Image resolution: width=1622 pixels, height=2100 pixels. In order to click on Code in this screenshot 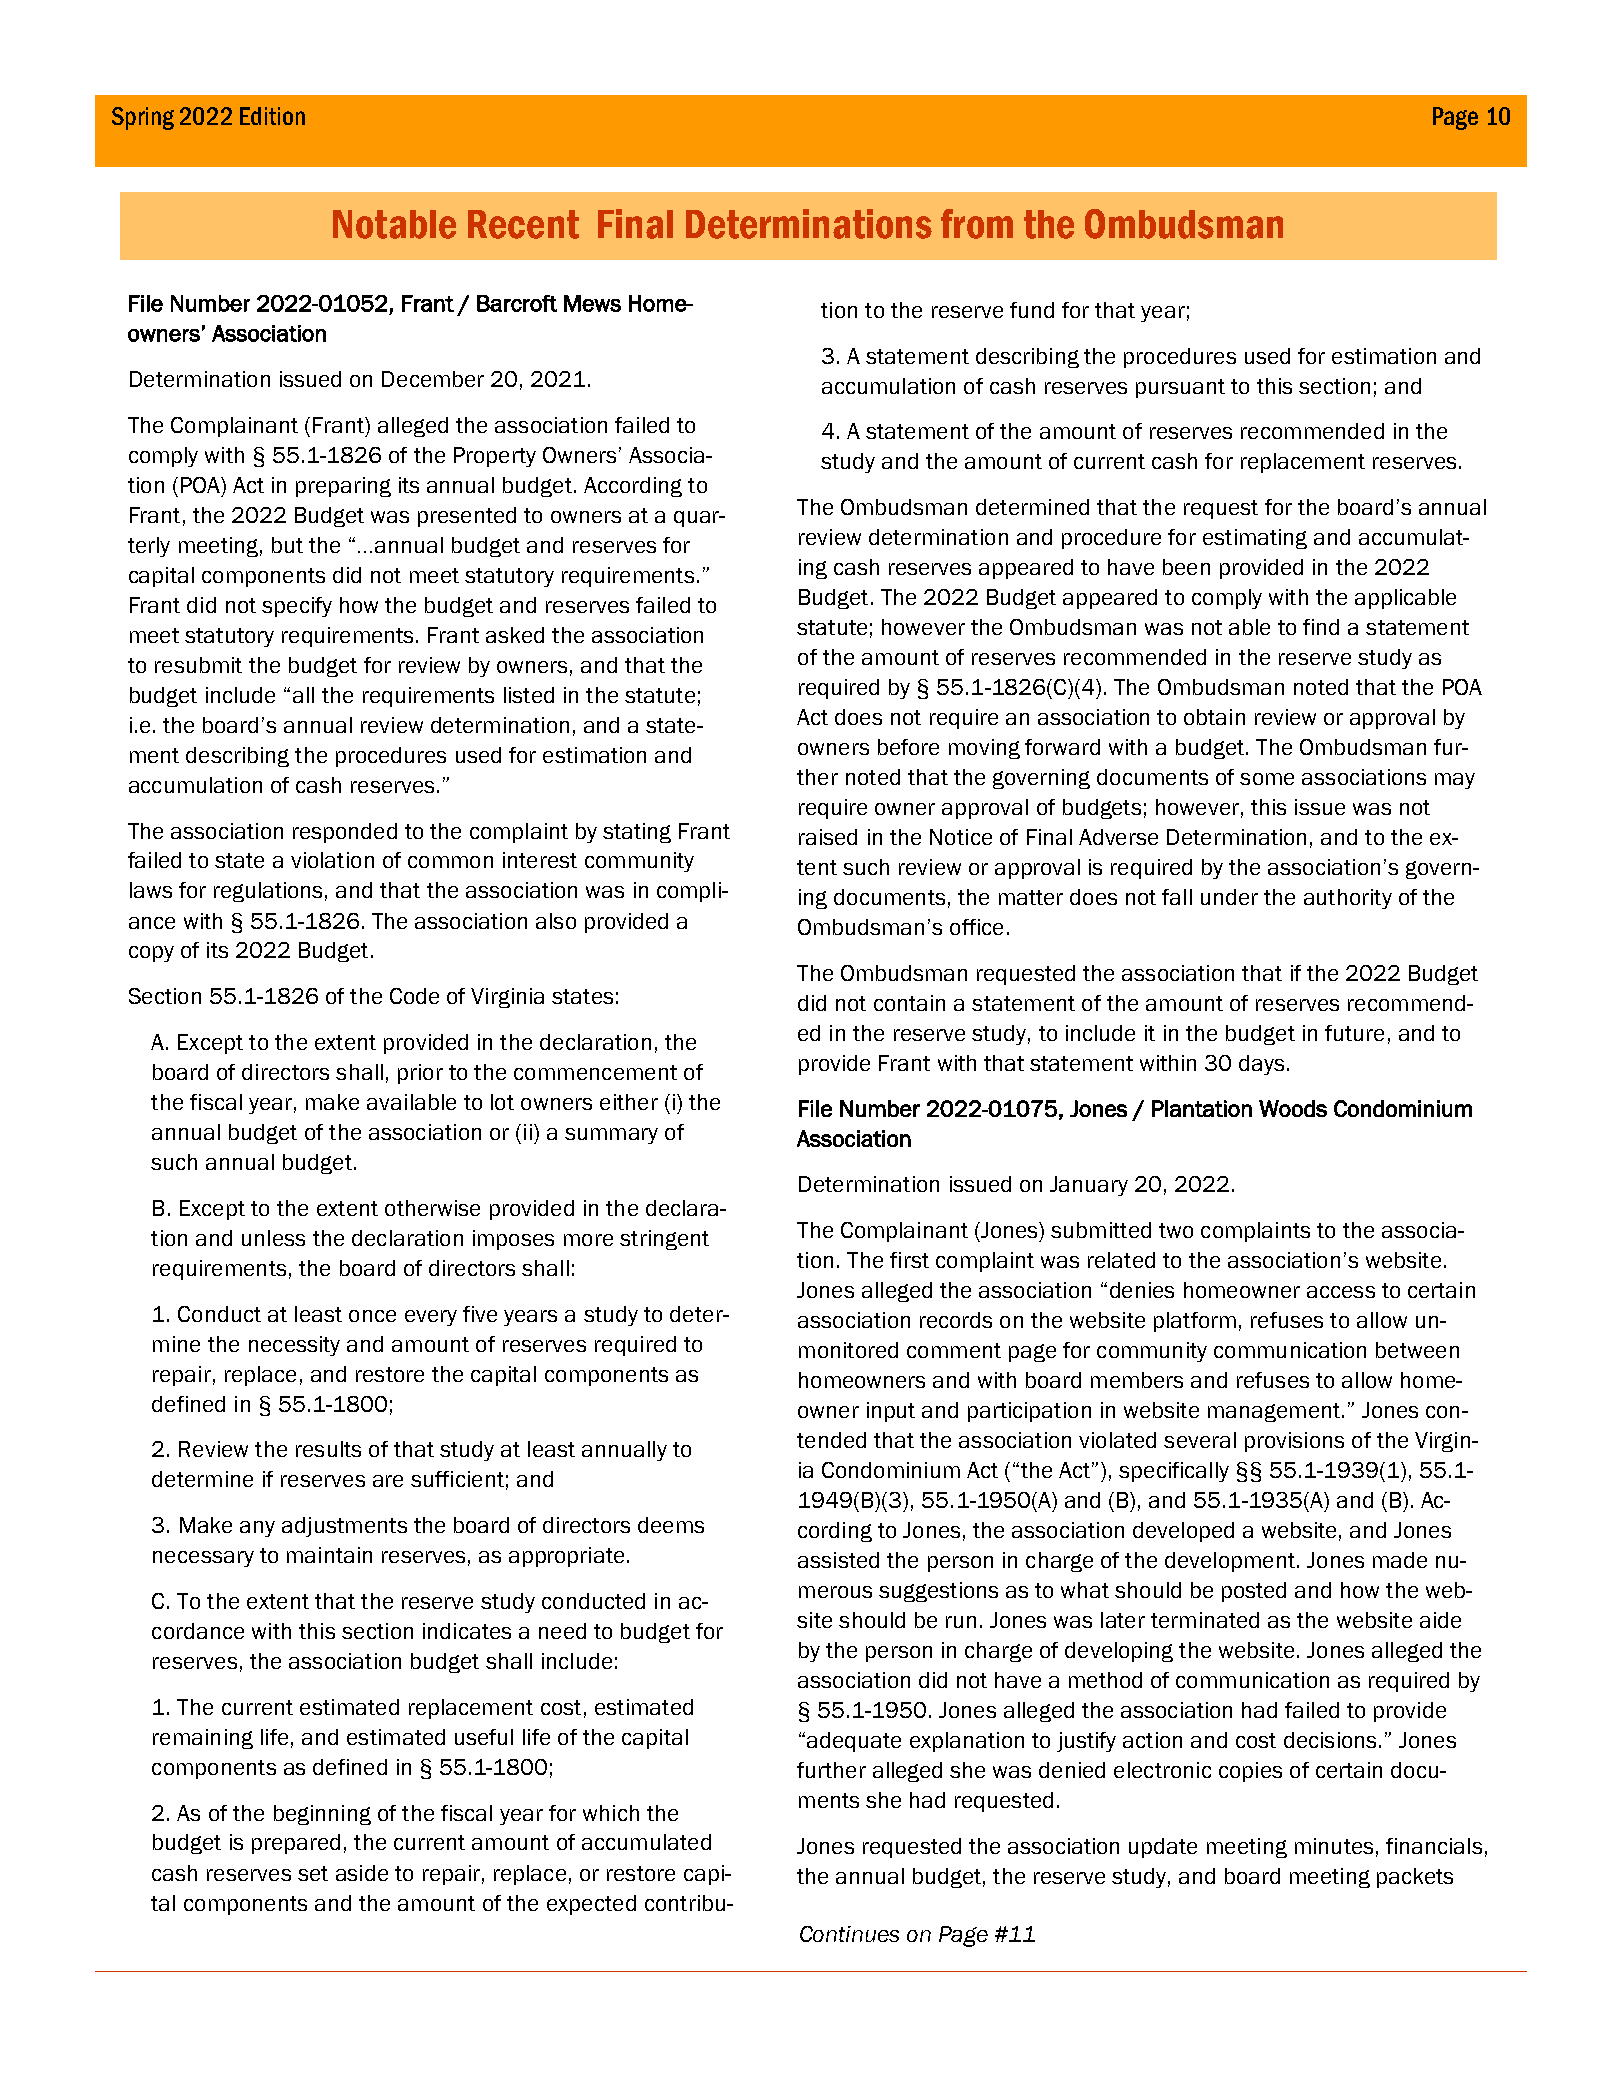, I will do `click(414, 996)`.
